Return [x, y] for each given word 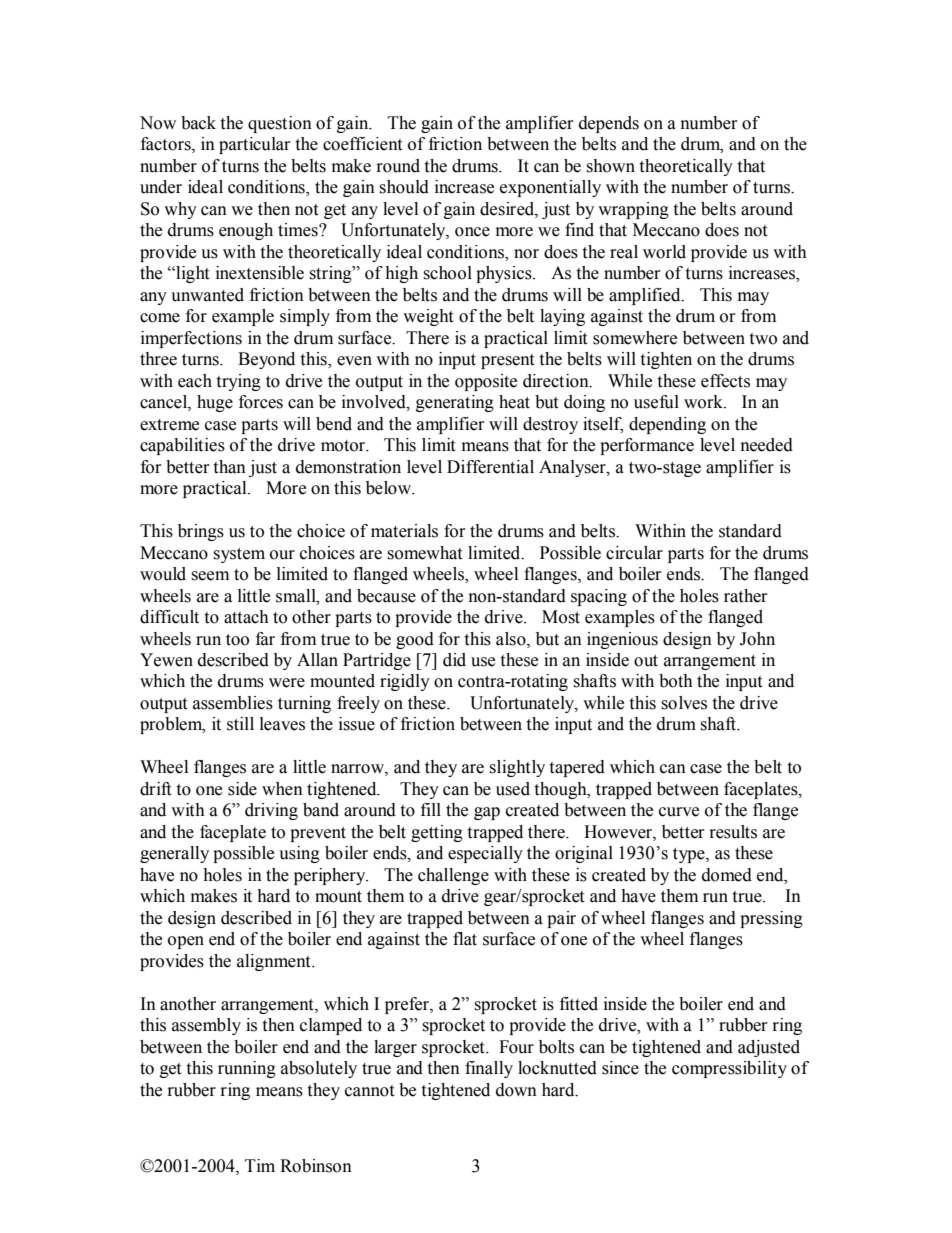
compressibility [729, 1069]
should [404, 187]
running [247, 1069]
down [516, 1090]
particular [255, 145]
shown [610, 166]
